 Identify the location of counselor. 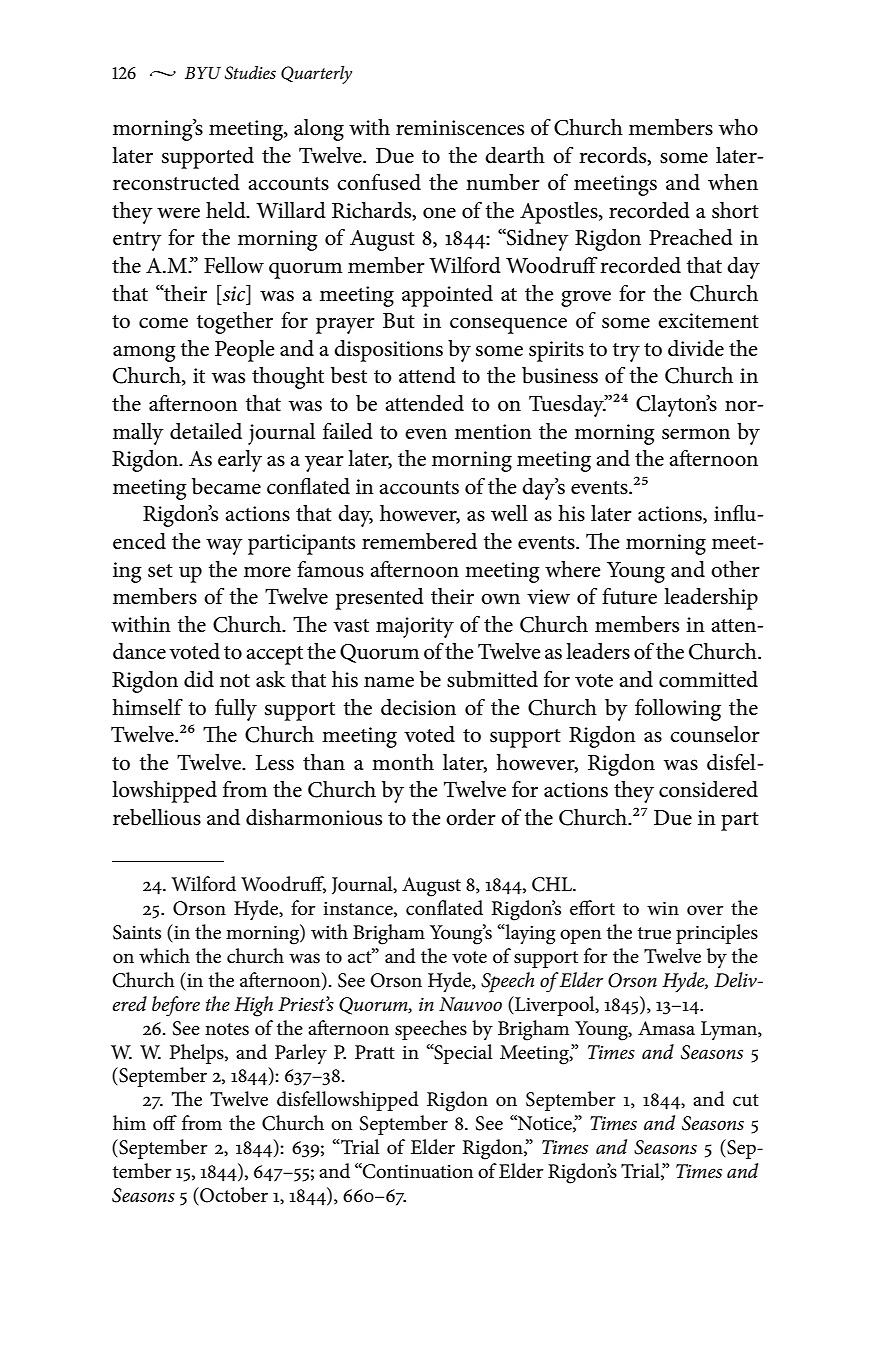
(715, 734).
